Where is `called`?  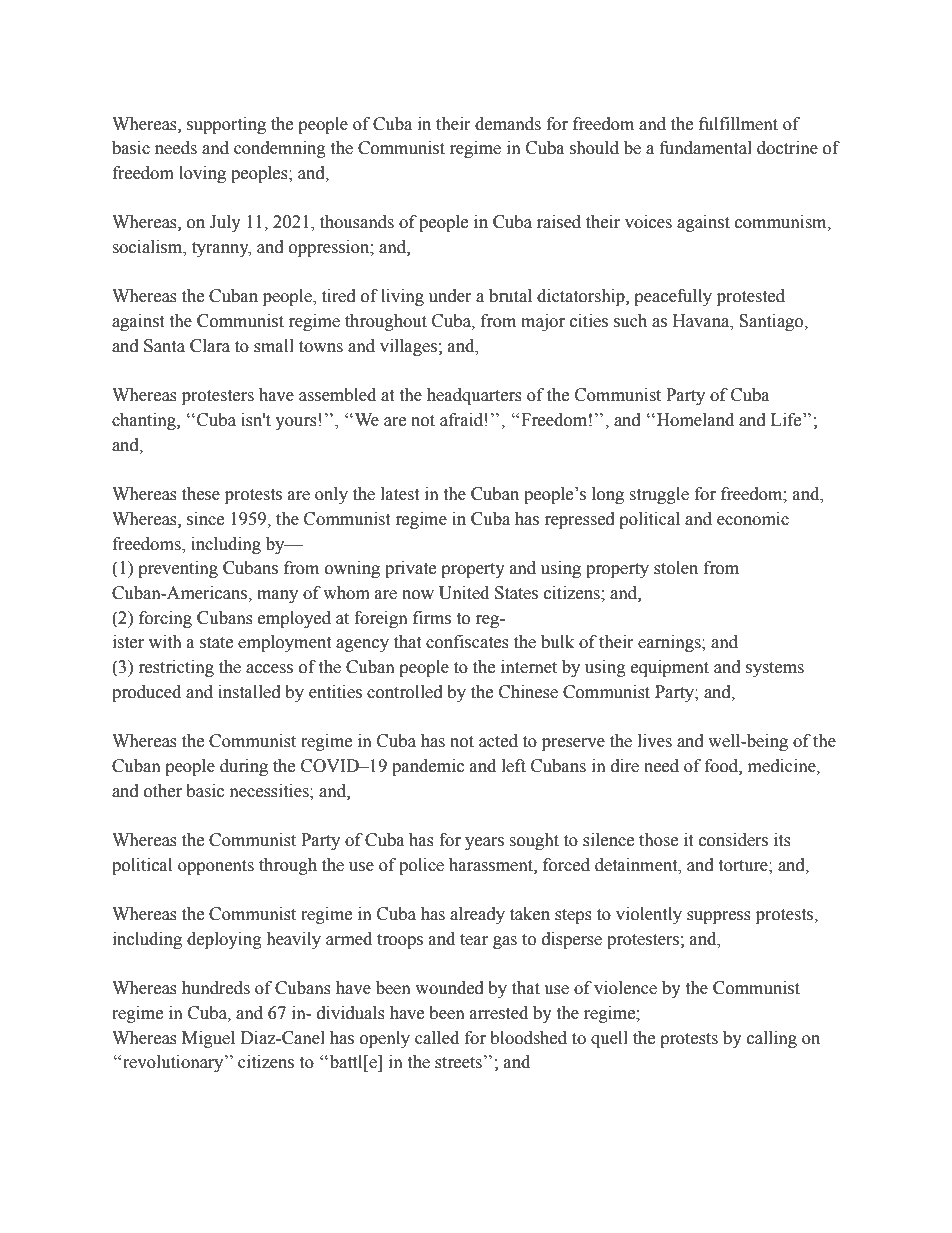 called is located at coordinates (437, 1038).
